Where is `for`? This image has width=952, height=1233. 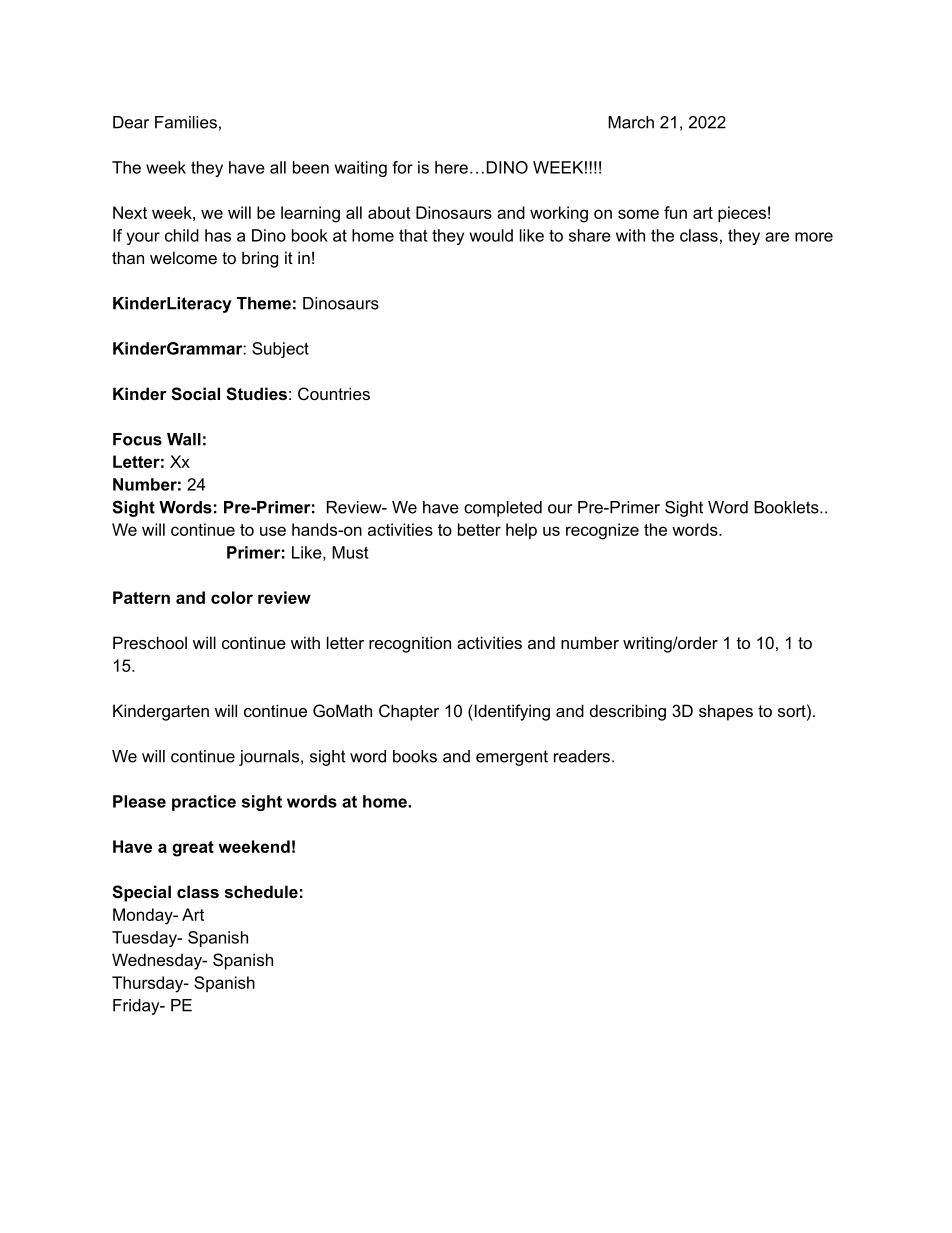
for is located at coordinates (402, 167).
